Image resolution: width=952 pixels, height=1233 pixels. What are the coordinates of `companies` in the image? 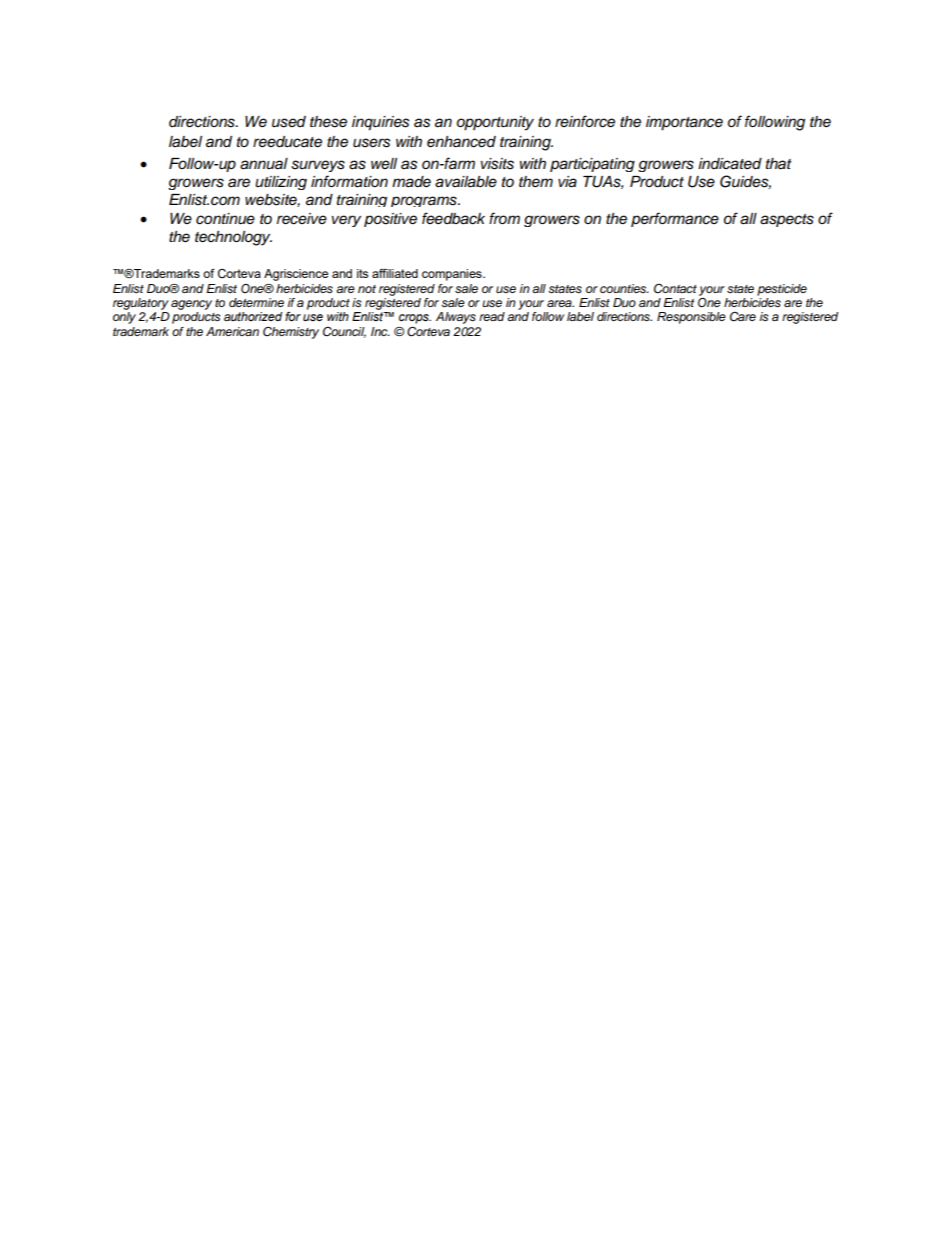 It's located at (453, 275).
